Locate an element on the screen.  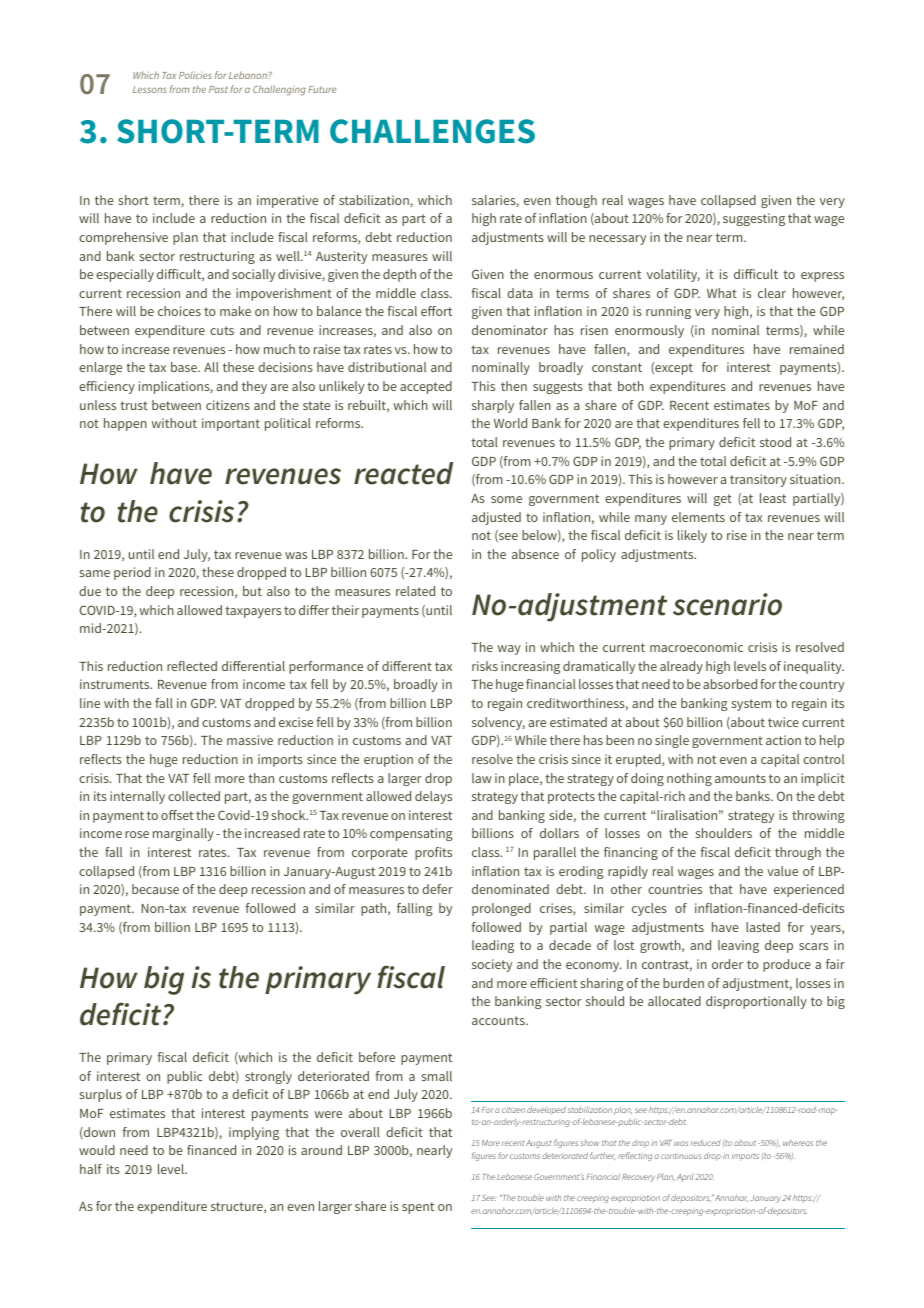
risks is located at coordinates (485, 666).
